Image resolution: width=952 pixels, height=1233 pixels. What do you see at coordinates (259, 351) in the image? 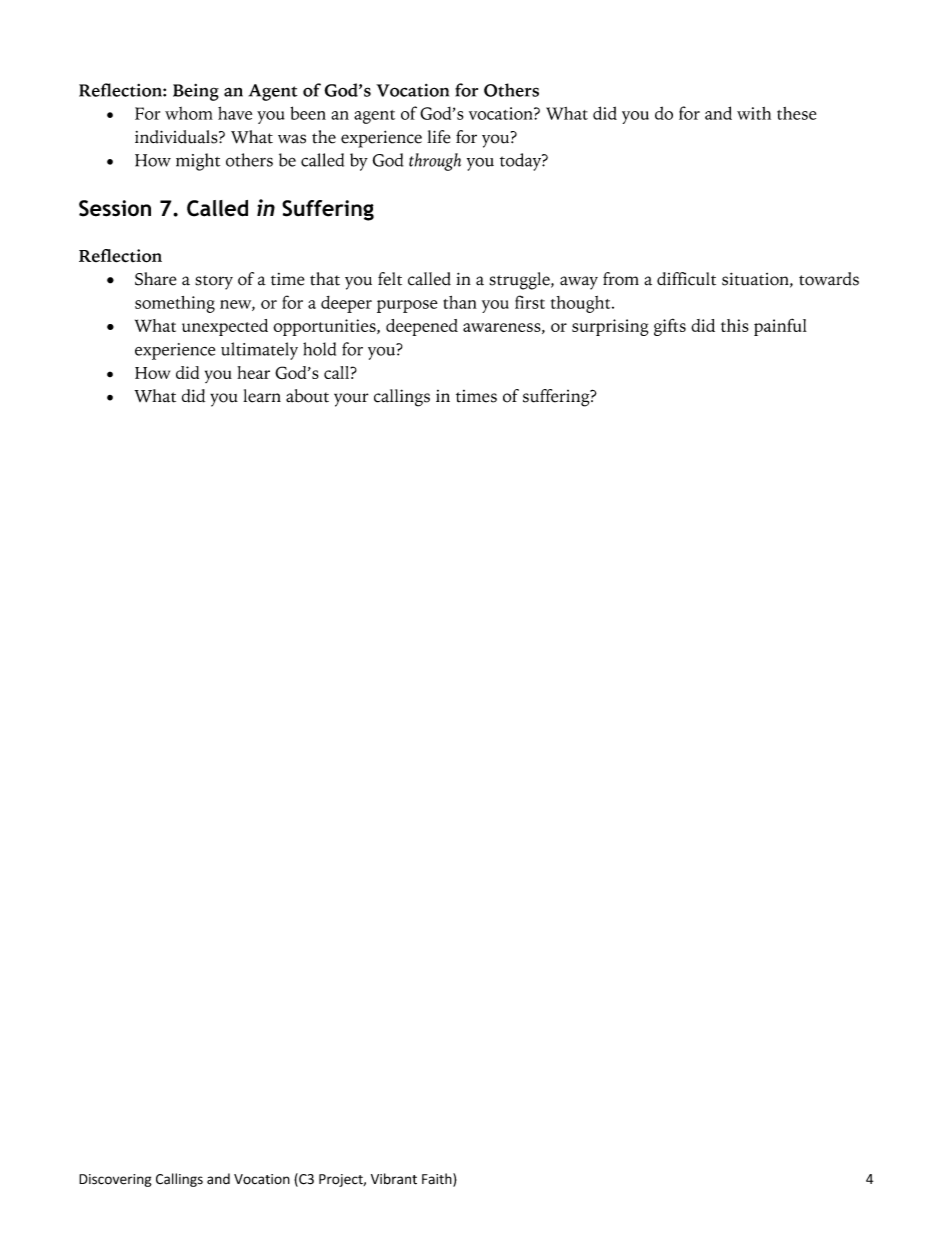
I see `ultimately` at bounding box center [259, 351].
